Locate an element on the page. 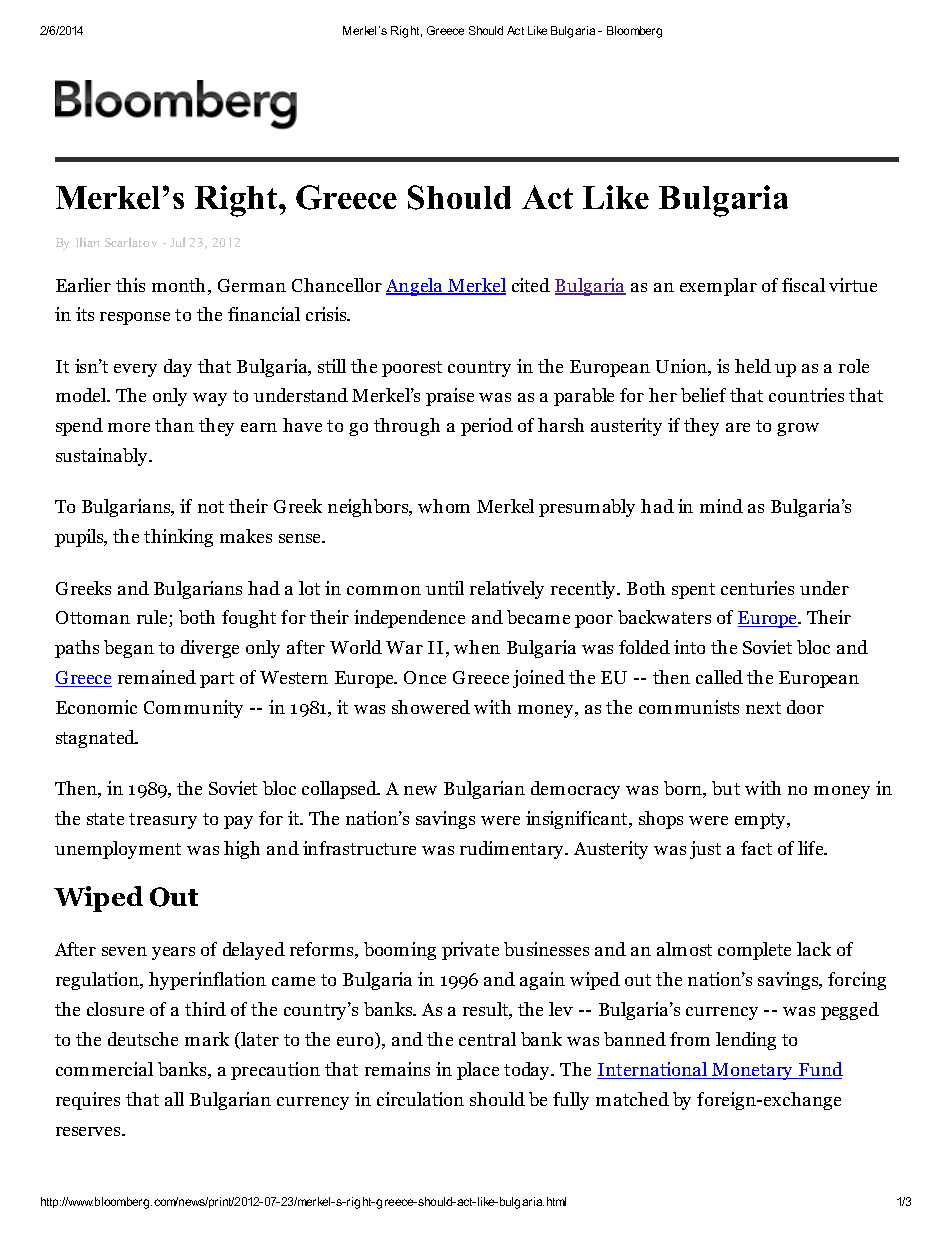 The height and width of the image is (1233, 952). Angela is located at coordinates (415, 287).
